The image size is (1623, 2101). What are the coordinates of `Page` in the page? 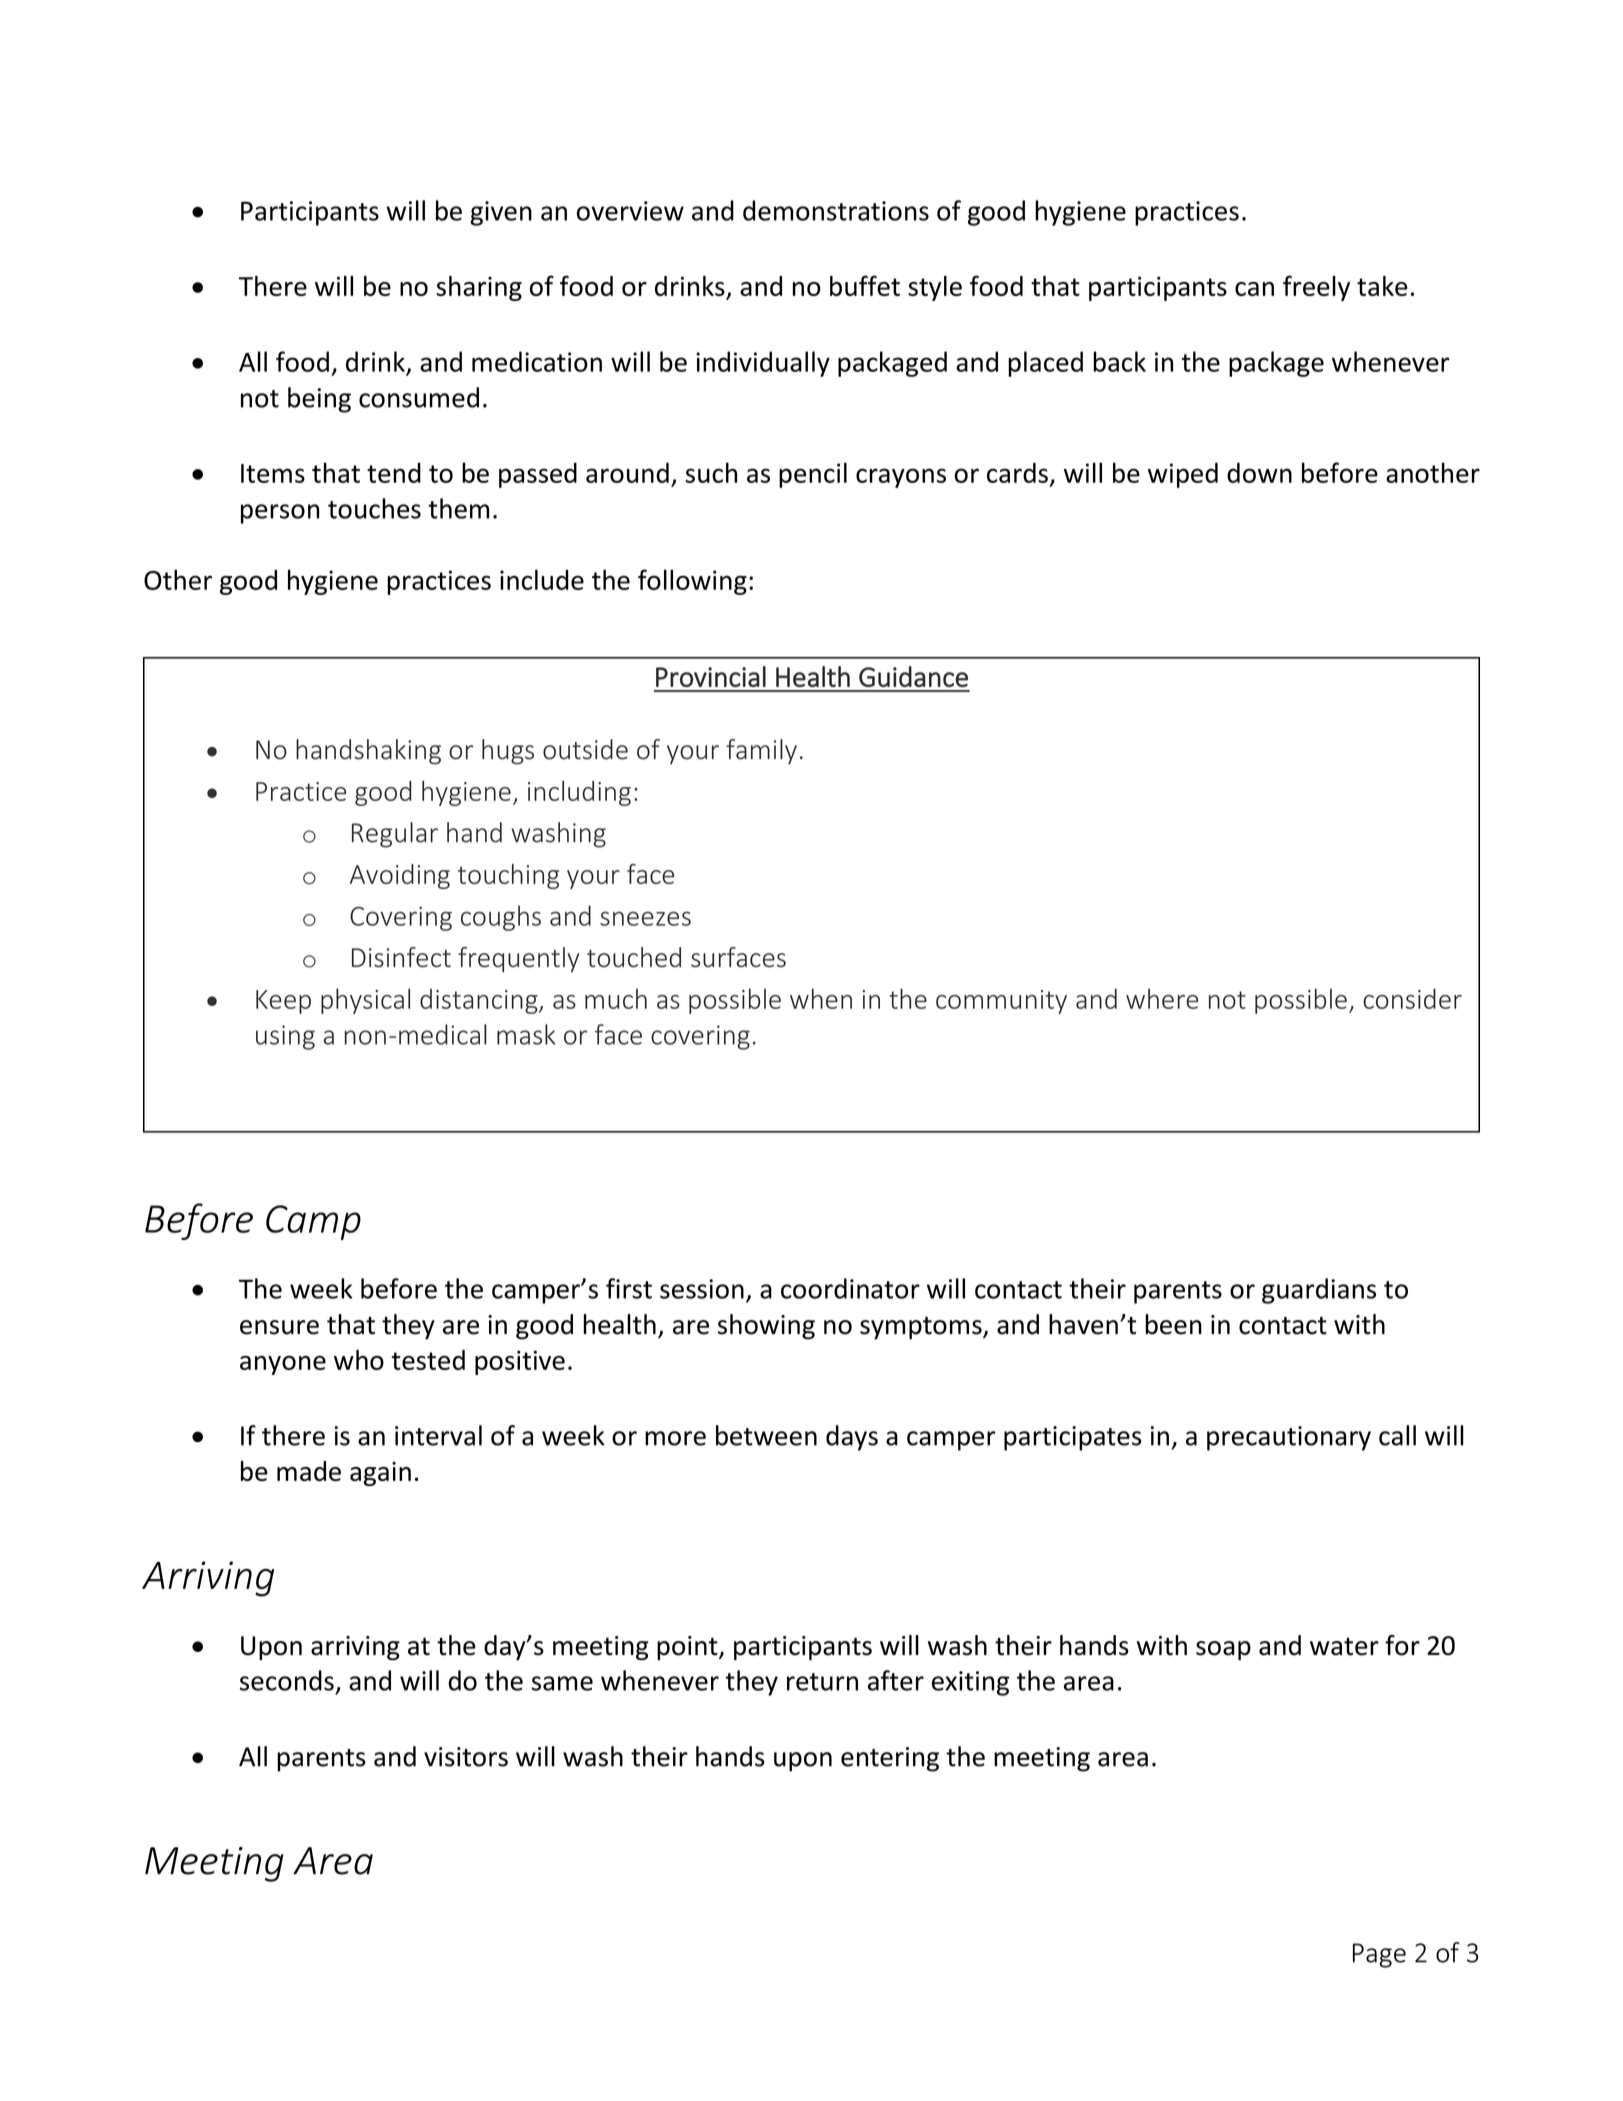 It's located at (1379, 1955).
